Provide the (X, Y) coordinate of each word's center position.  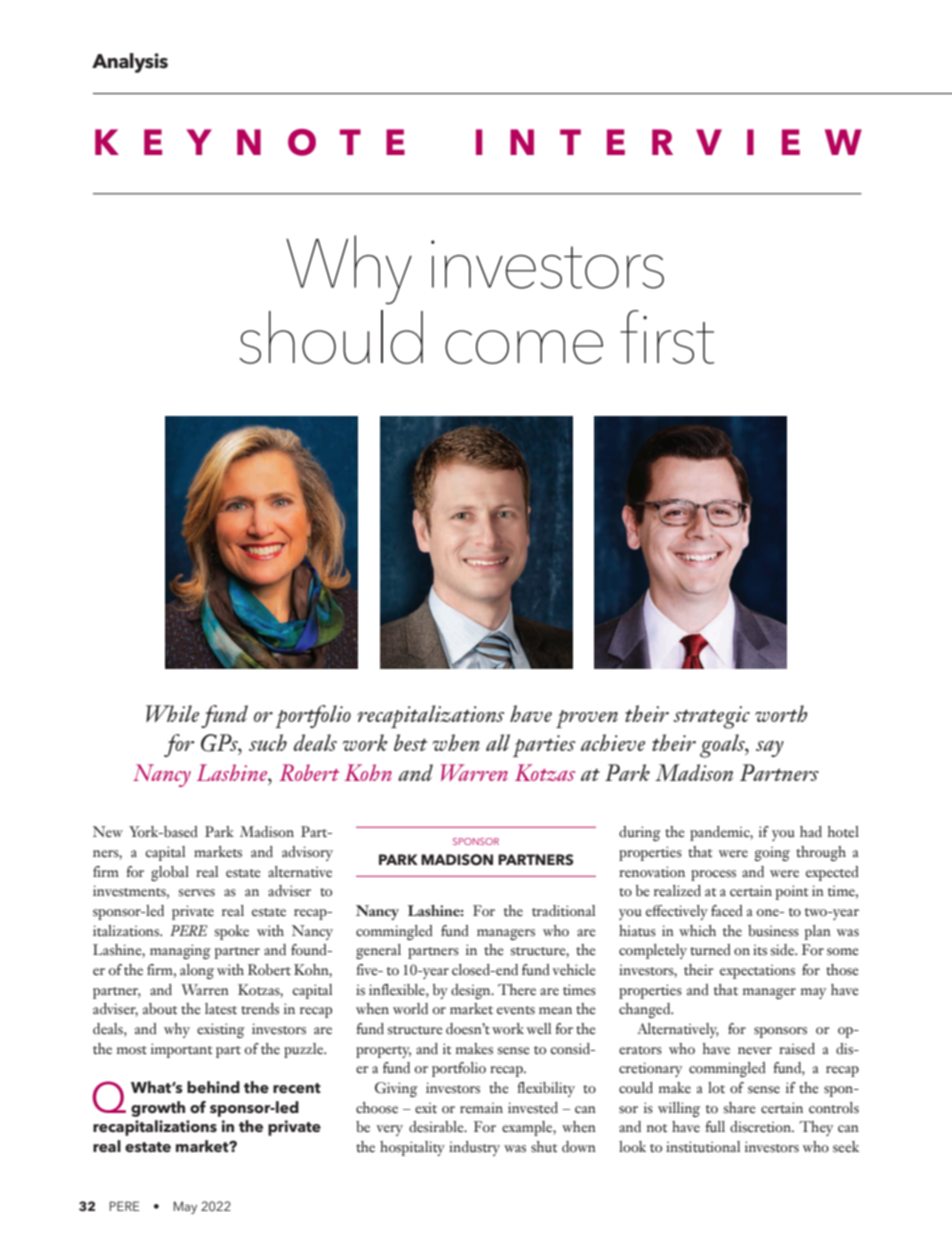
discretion (762, 1127)
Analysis (130, 63)
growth (158, 1109)
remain (481, 1108)
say (770, 748)
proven (587, 719)
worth (781, 713)
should (331, 337)
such (268, 742)
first (667, 337)
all (498, 742)
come (524, 347)
